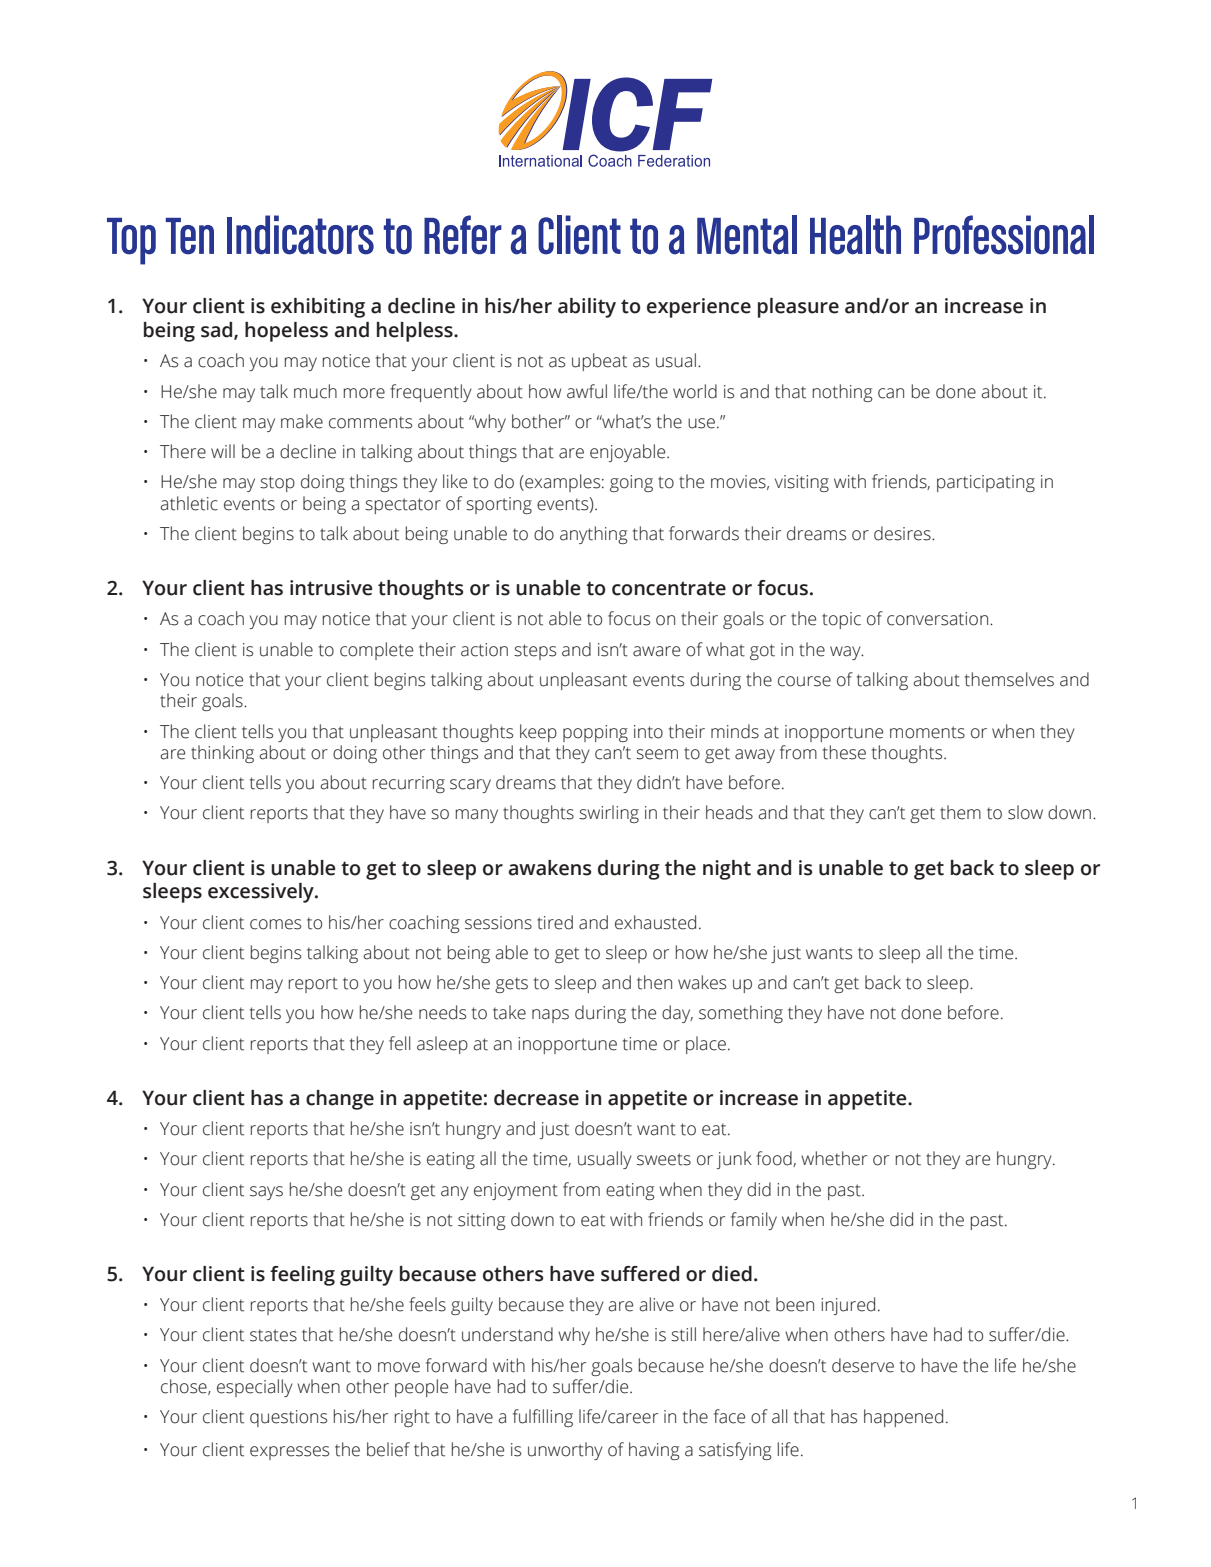  I want to click on questions, so click(288, 1418).
